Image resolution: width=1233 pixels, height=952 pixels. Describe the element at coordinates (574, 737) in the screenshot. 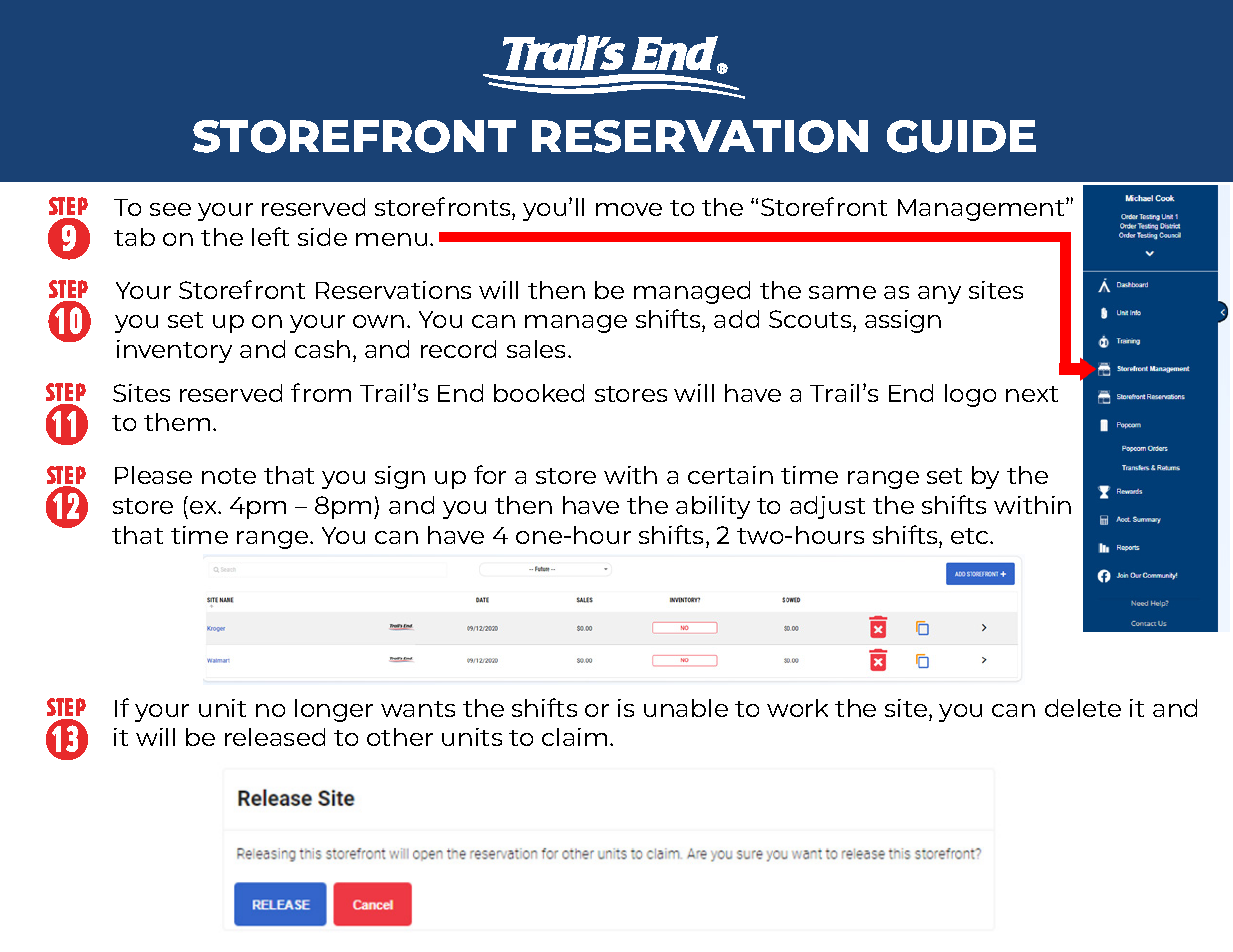

I see `claim` at that location.
